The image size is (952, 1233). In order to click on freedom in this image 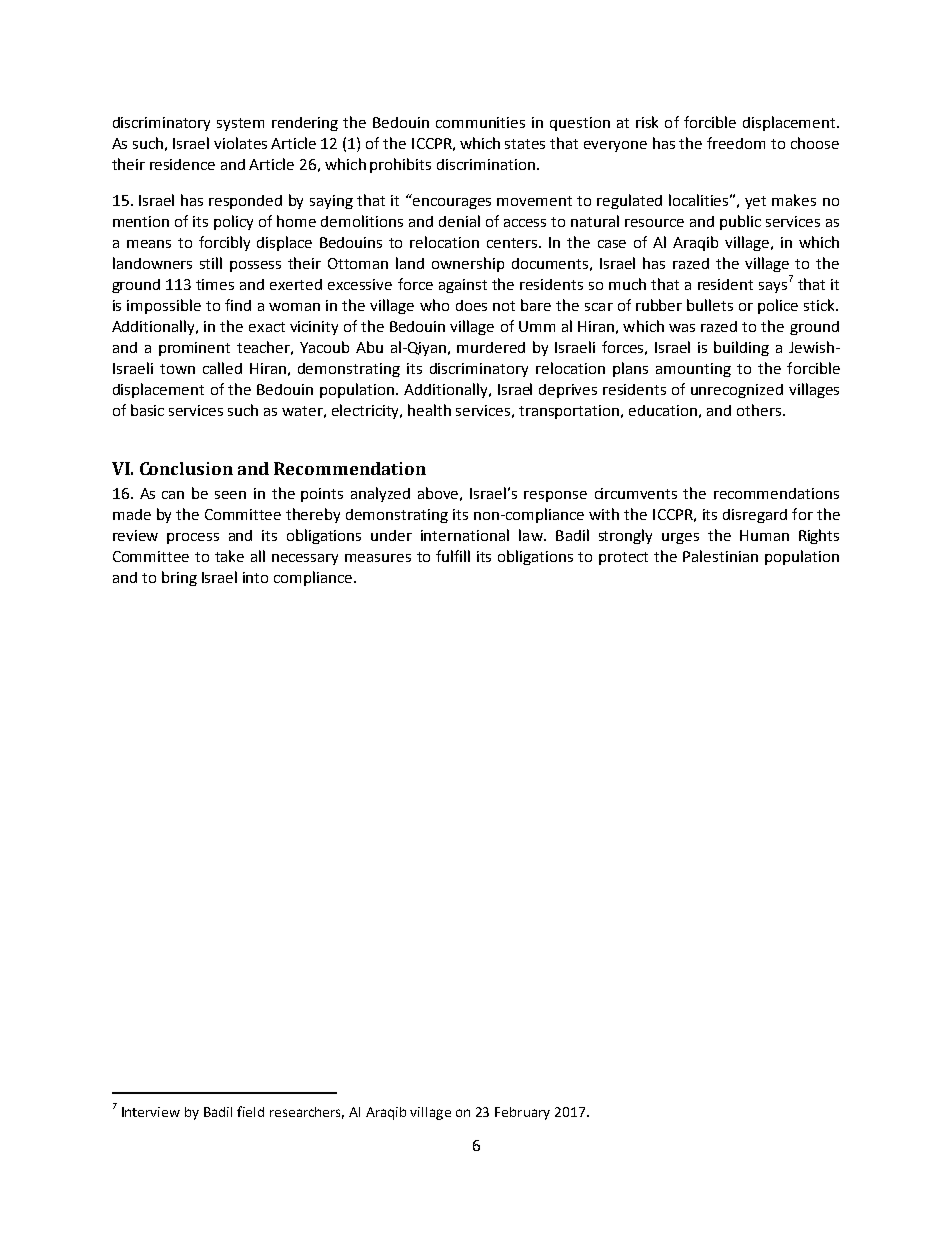, I will do `click(736, 143)`.
